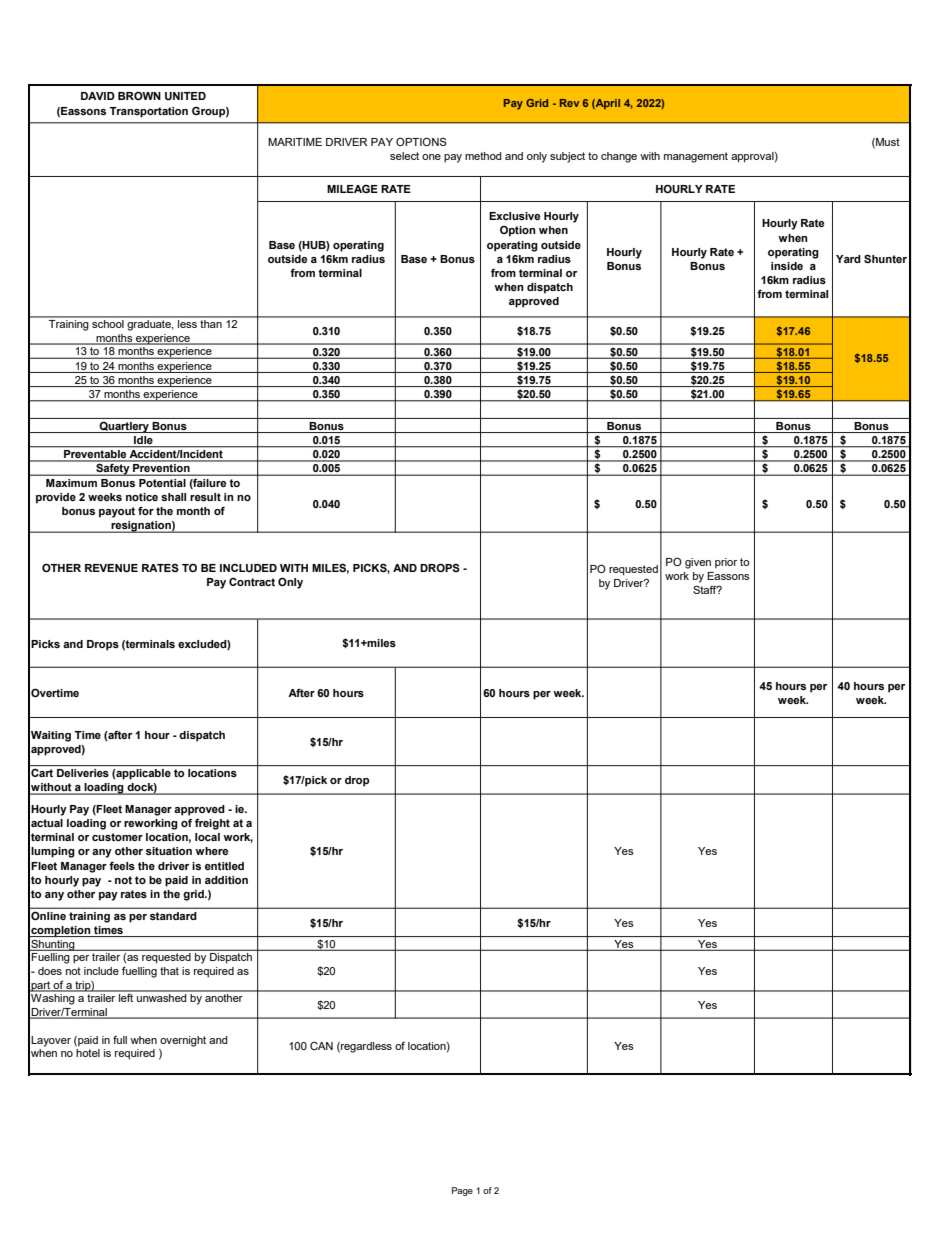  What do you see at coordinates (252, 581) in the image?
I see `Contract` at bounding box center [252, 581].
